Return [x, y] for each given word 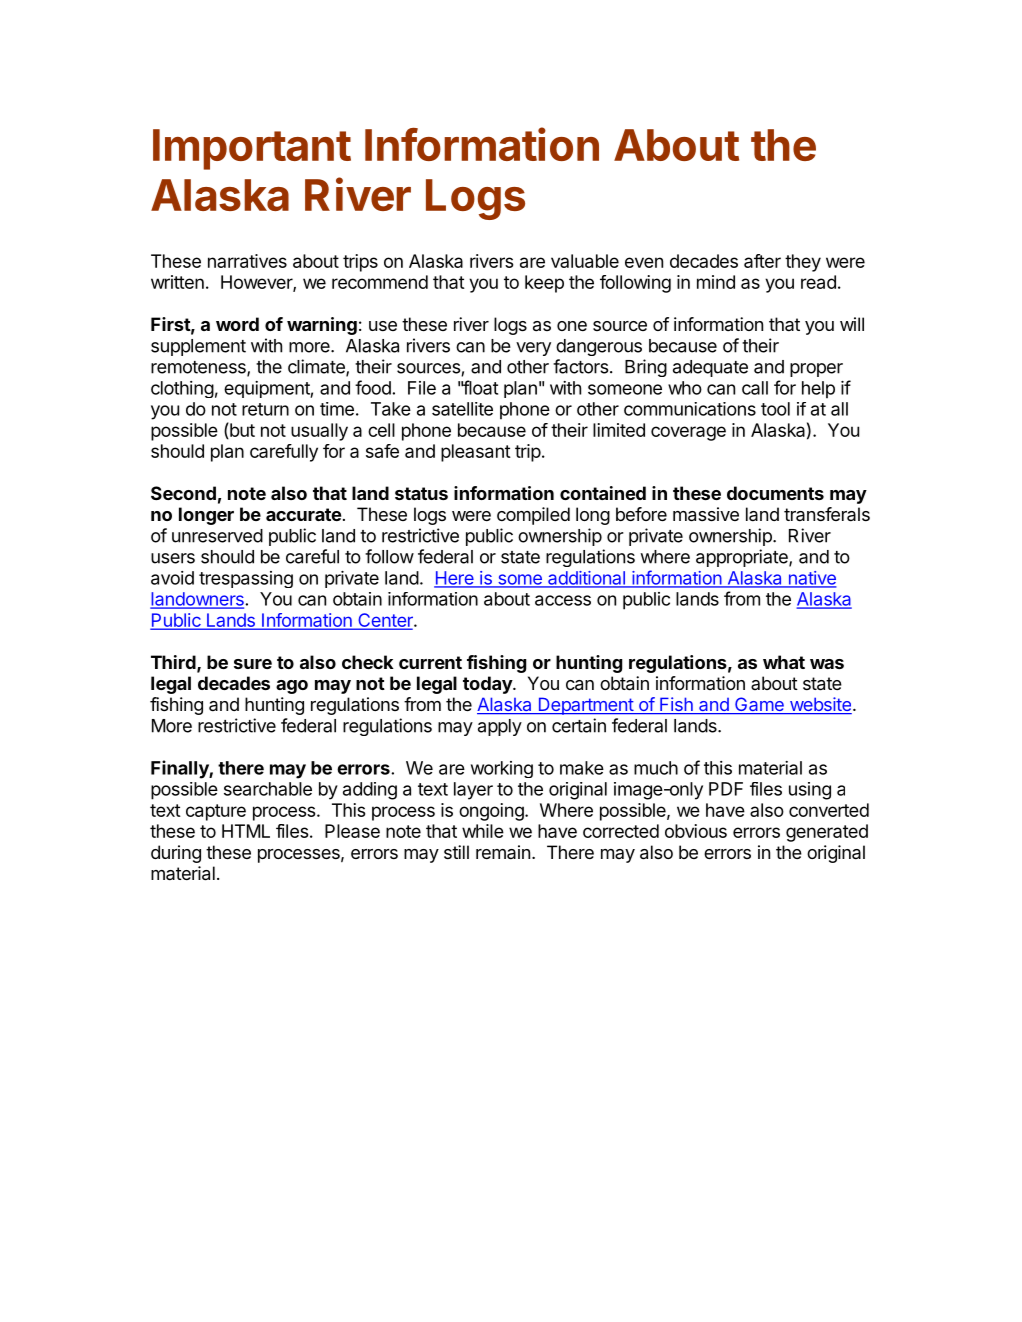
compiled [533, 516]
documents [775, 493]
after [762, 261]
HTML [246, 831]
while [483, 831]
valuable [585, 261]
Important [252, 149]
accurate [303, 514]
